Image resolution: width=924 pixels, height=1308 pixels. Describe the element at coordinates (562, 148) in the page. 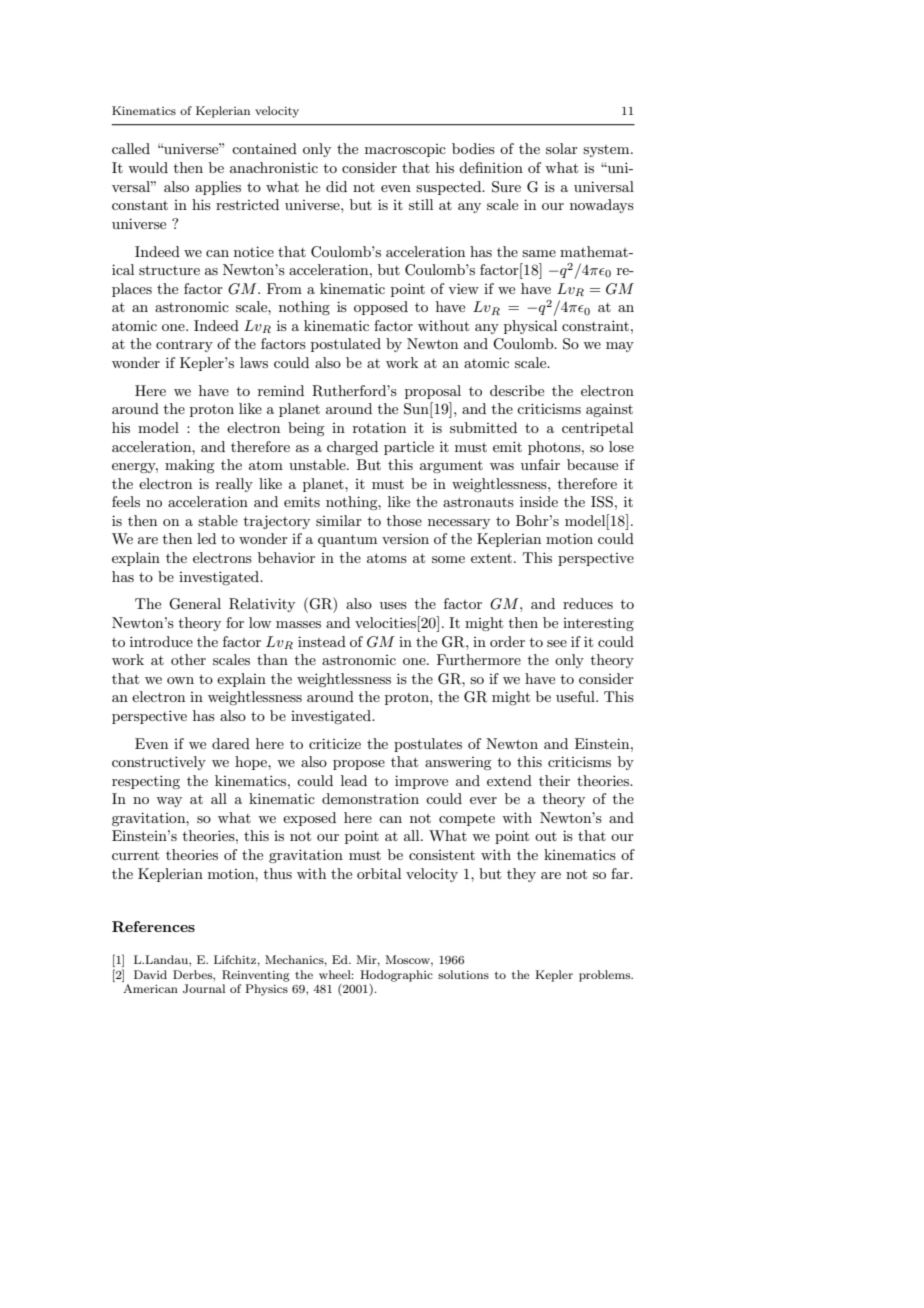

I see `solar` at that location.
